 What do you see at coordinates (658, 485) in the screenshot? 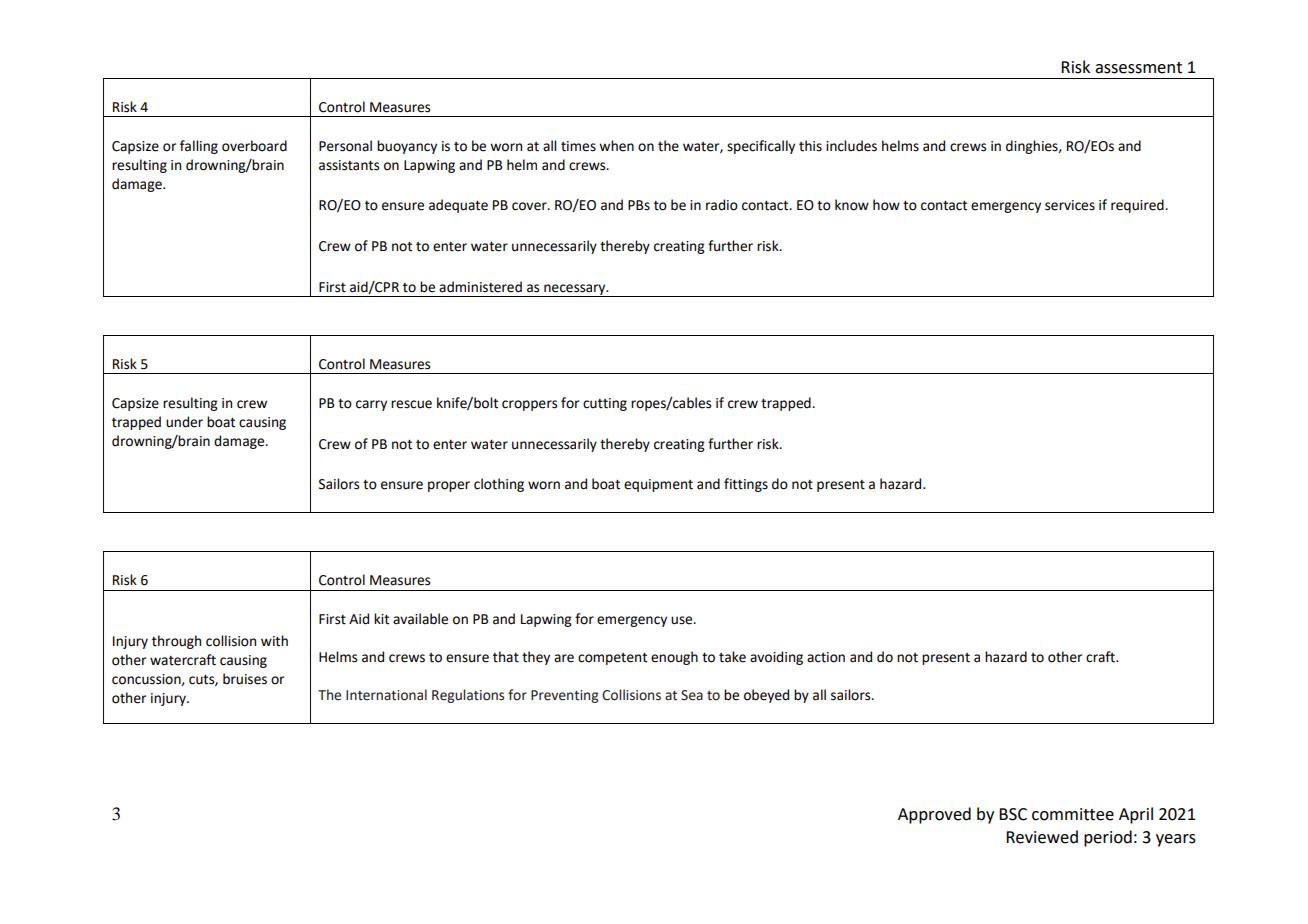
I see `equipment` at bounding box center [658, 485].
